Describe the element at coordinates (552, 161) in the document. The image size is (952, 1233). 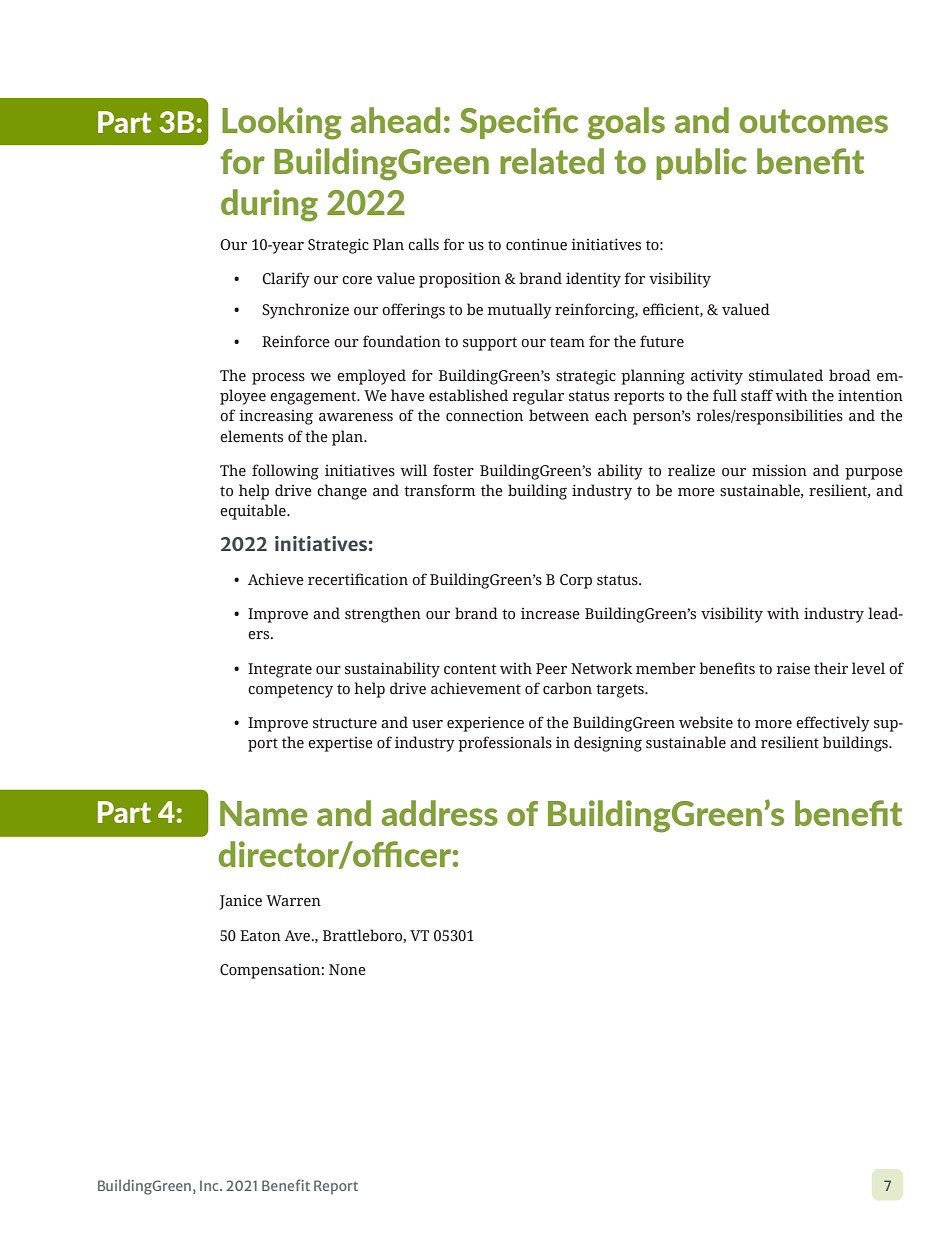
I see `related` at that location.
